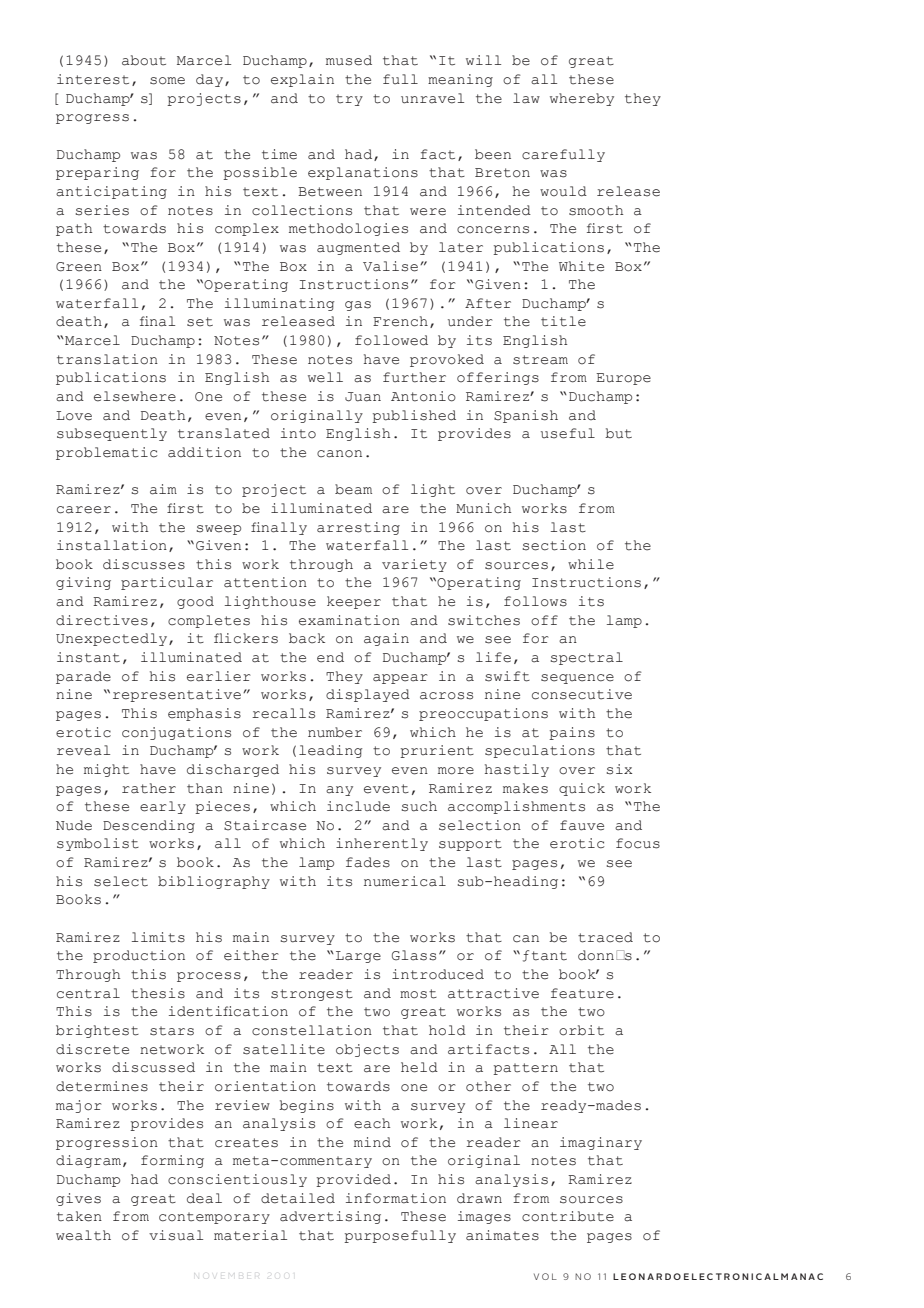 This image has height=1308, width=924. Describe the element at coordinates (577, 679) in the image. I see `sequence` at that location.
